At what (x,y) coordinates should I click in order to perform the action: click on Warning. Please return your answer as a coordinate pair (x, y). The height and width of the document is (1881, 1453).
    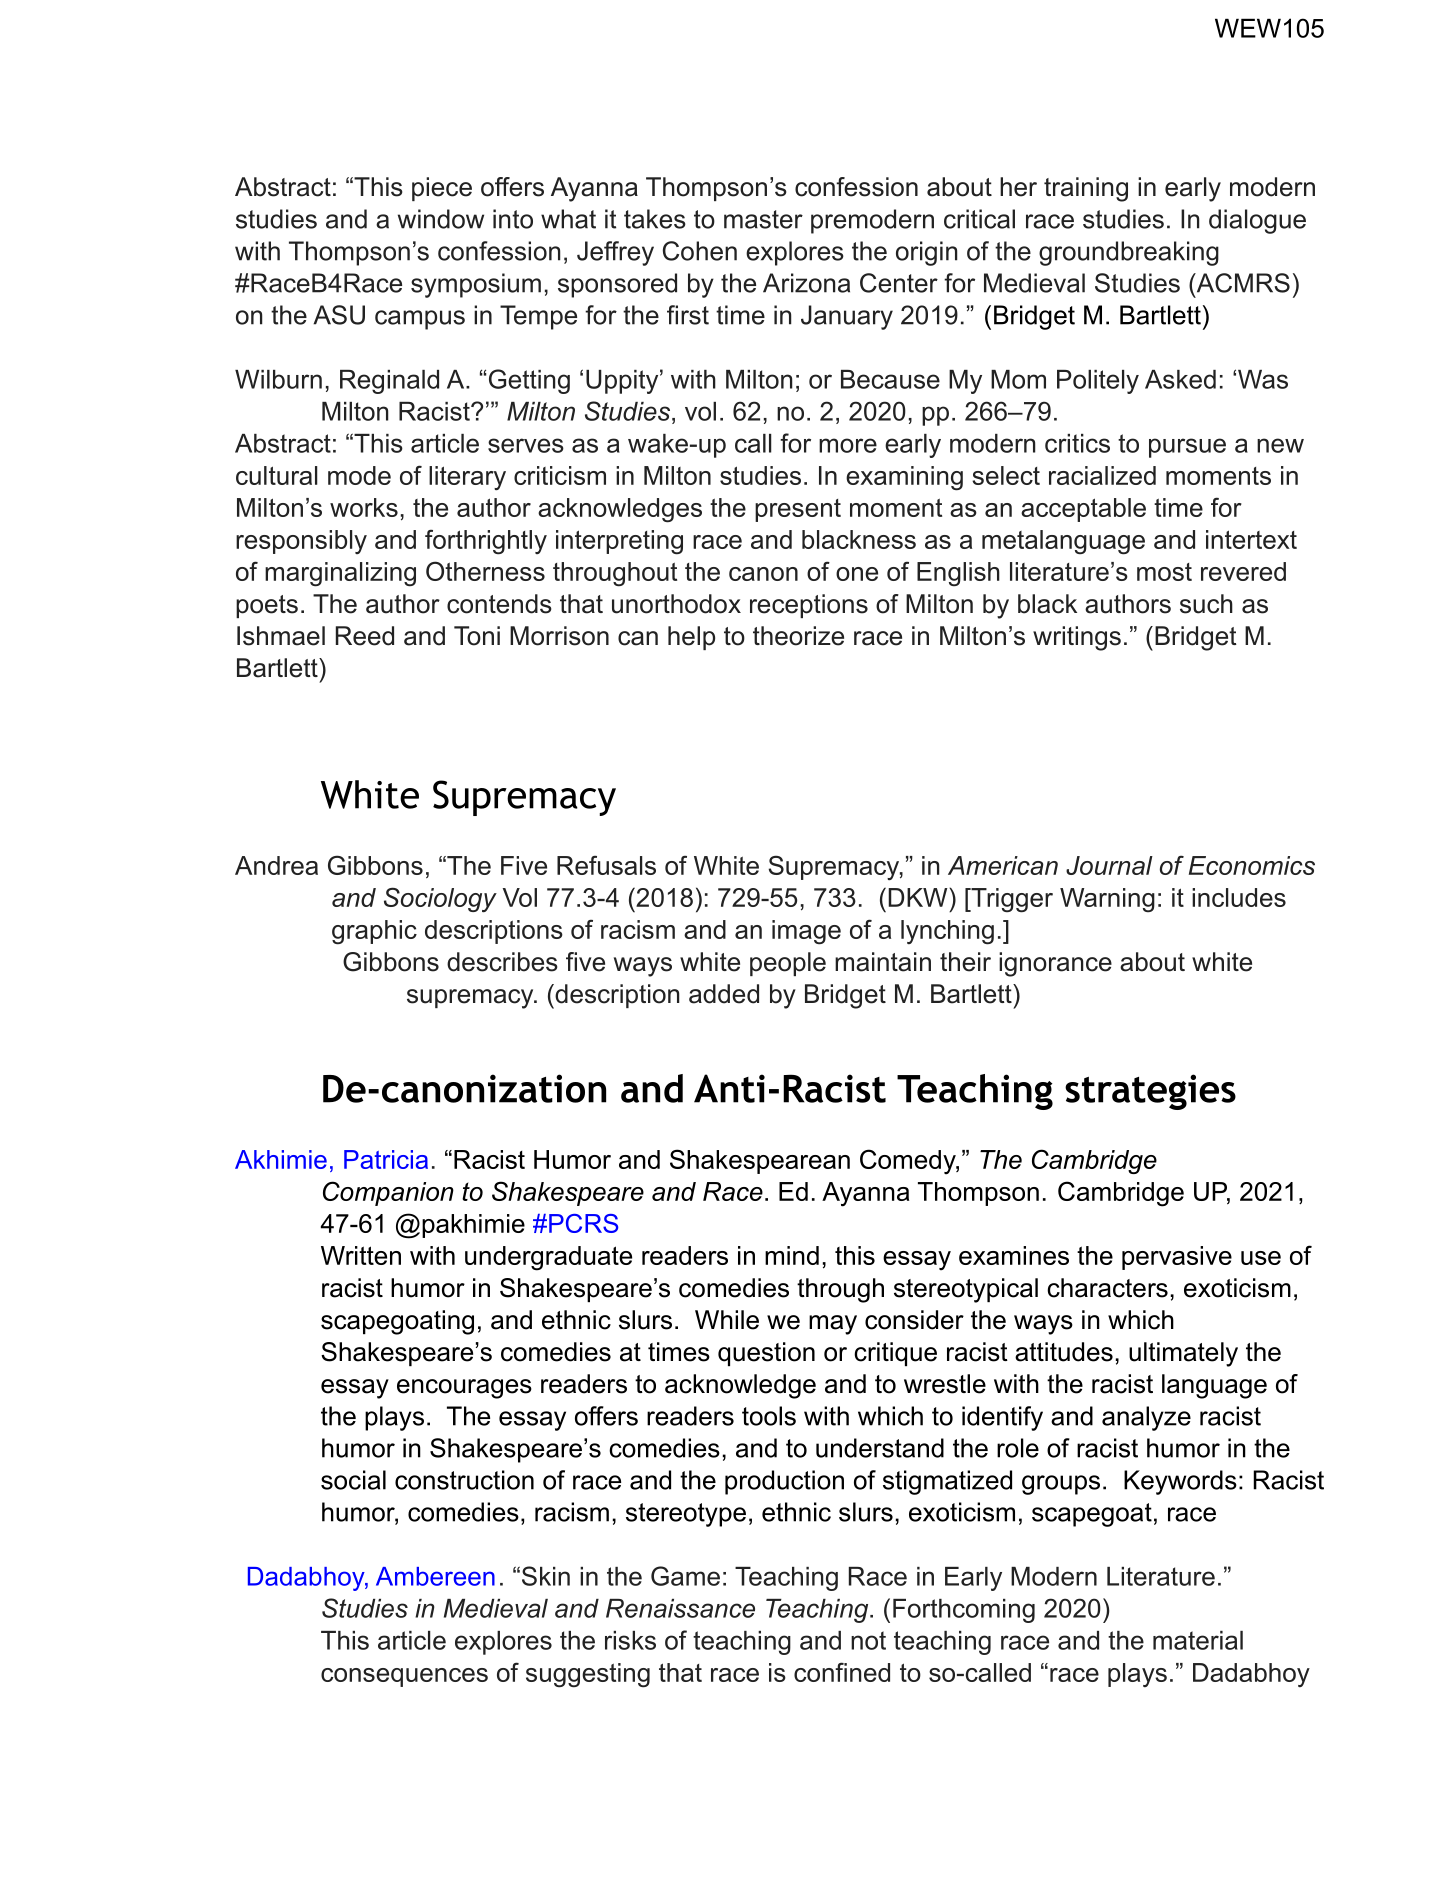
    Looking at the image, I should click on (1107, 900).
